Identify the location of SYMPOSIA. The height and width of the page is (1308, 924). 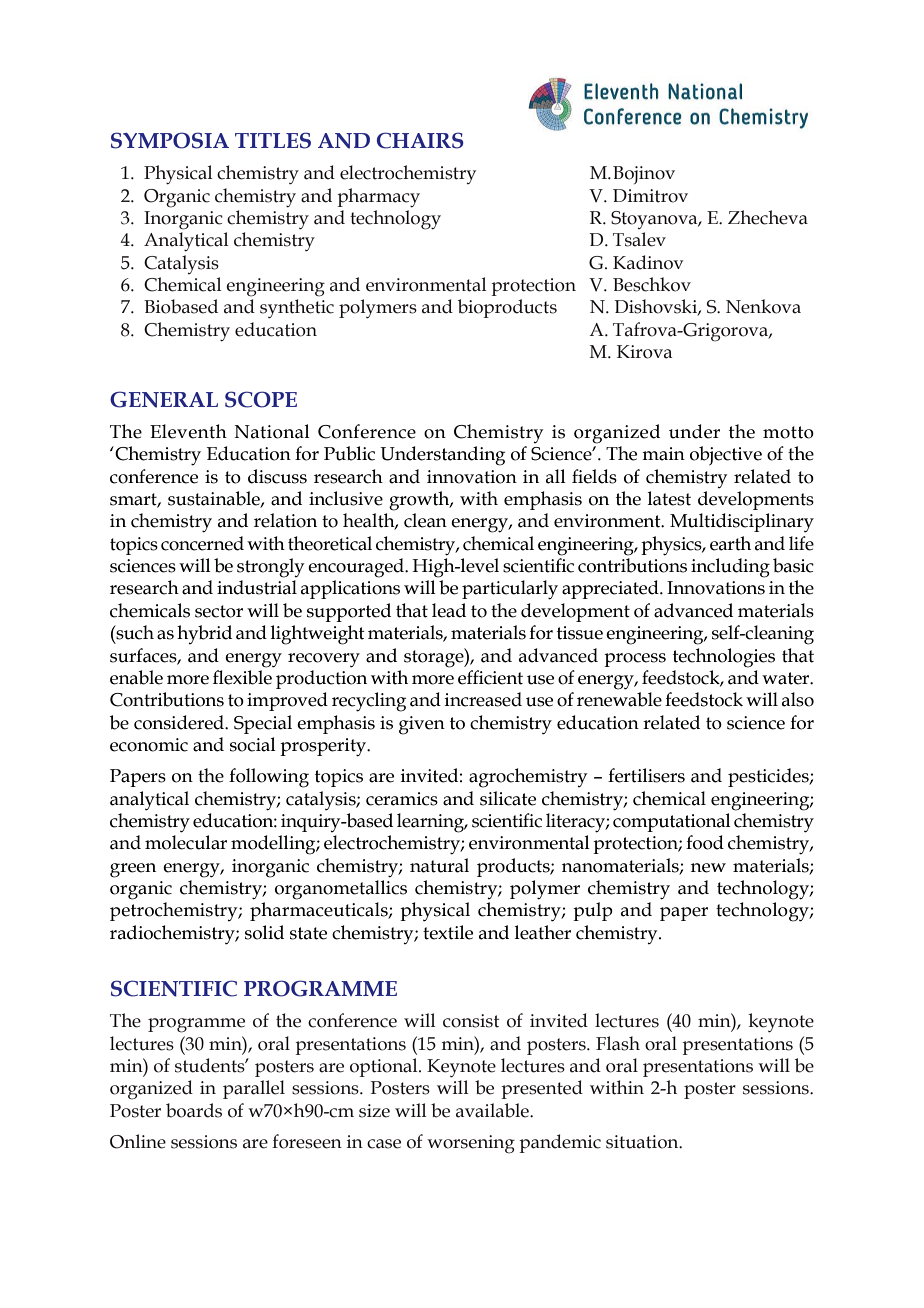
(170, 140).
